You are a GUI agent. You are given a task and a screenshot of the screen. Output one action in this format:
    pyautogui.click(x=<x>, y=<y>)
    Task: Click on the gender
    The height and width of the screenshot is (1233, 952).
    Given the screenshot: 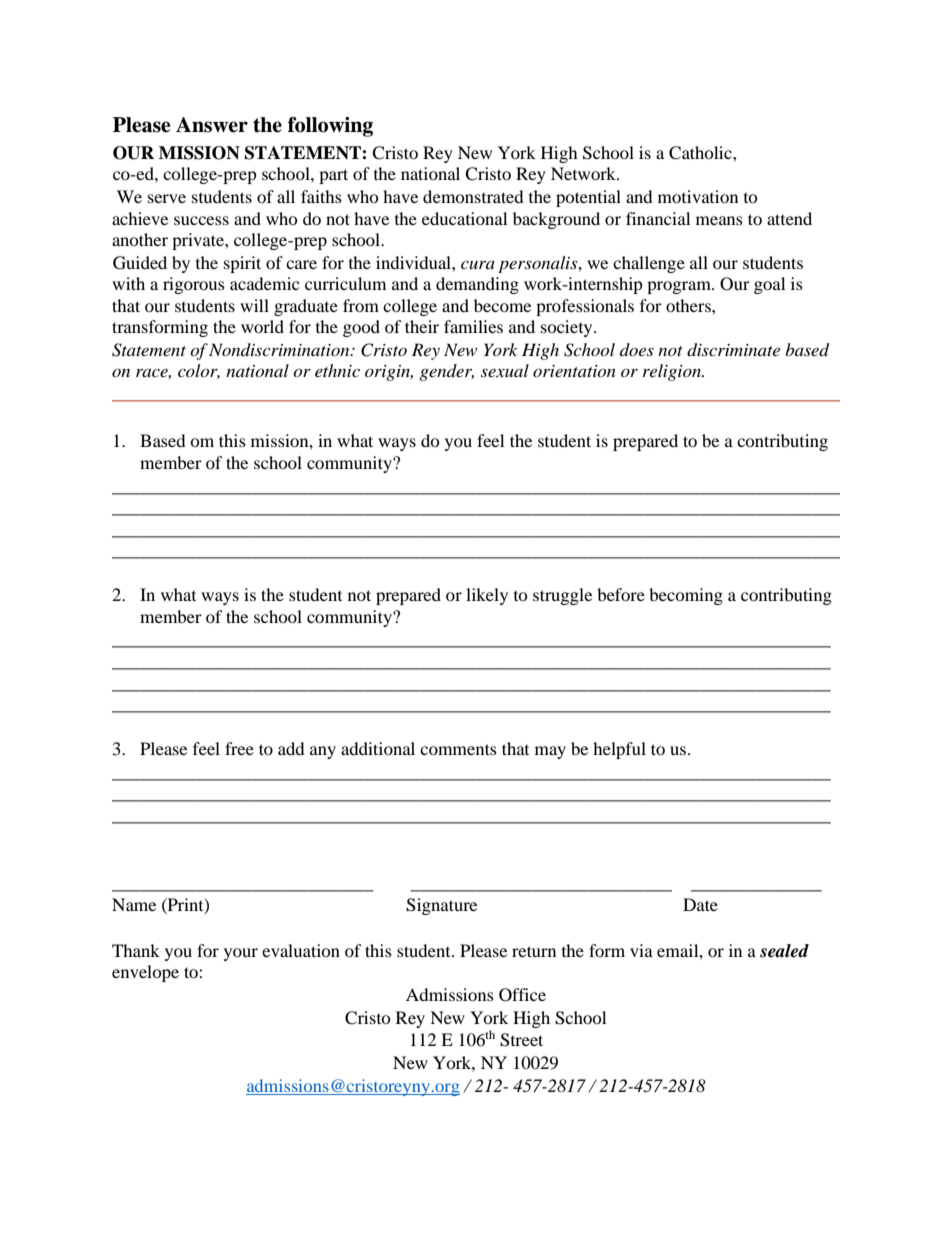 What is the action you would take?
    pyautogui.click(x=446, y=372)
